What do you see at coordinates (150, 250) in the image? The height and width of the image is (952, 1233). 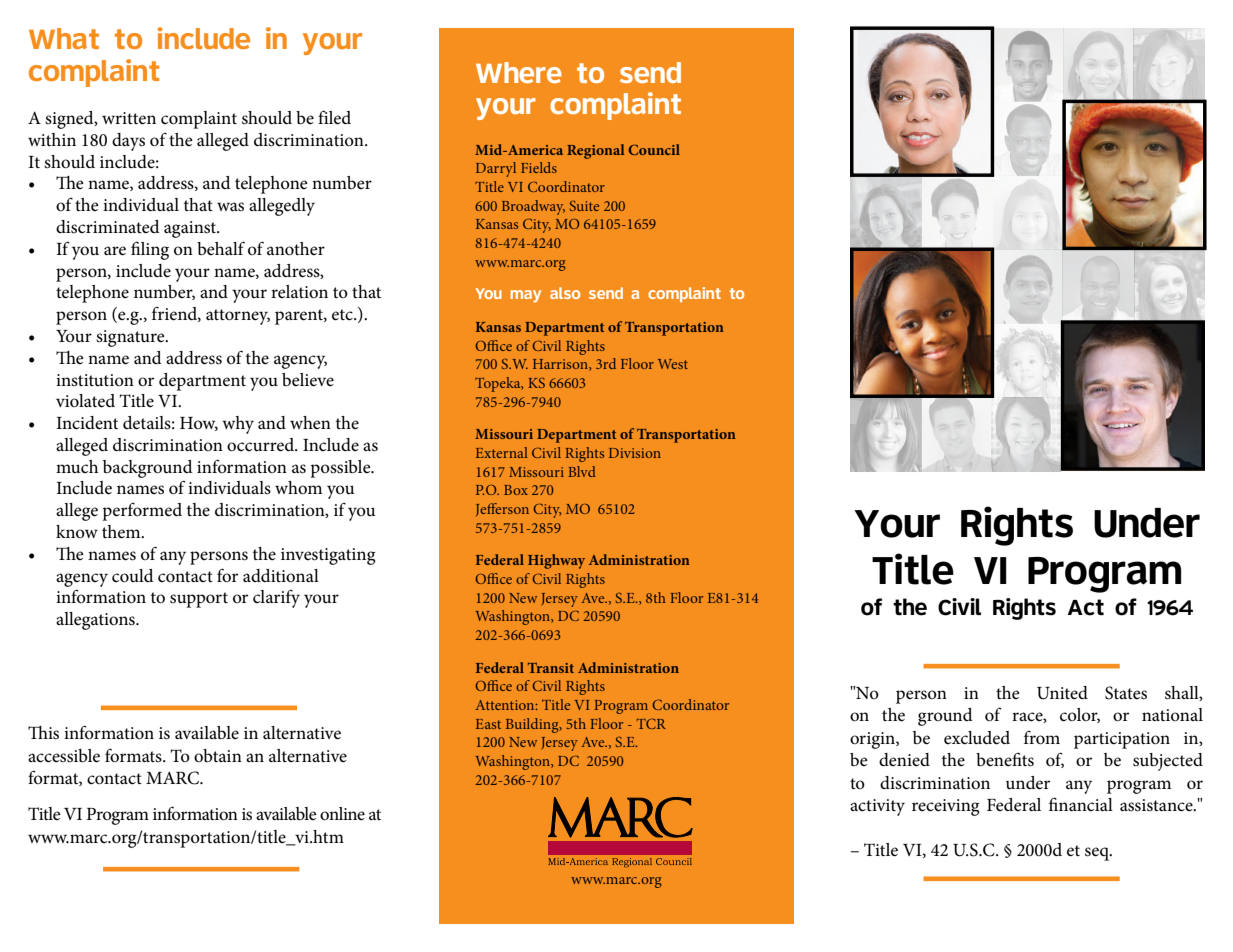 I see `filing` at bounding box center [150, 250].
